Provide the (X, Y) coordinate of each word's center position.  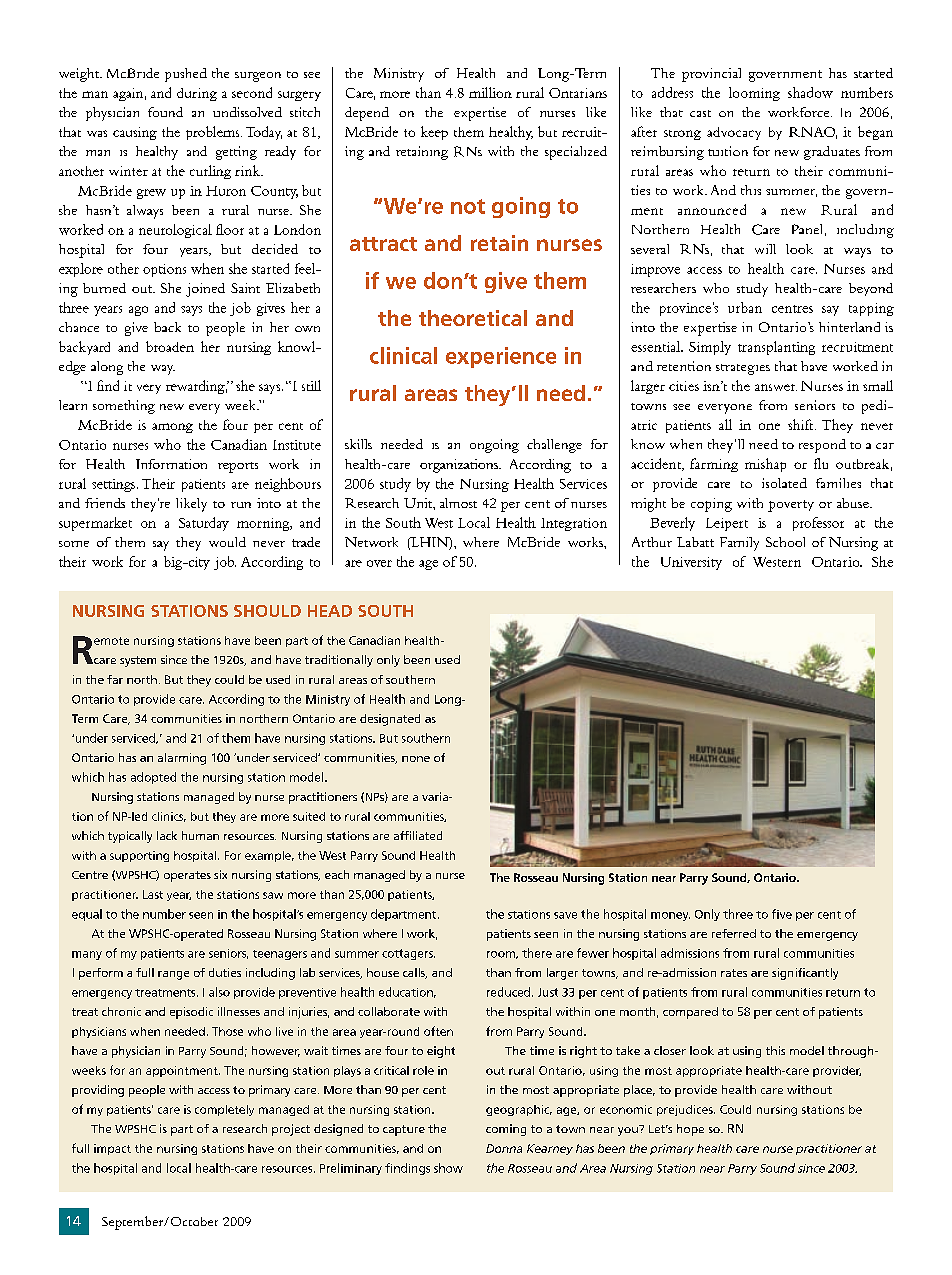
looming (754, 94)
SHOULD (267, 611)
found (165, 112)
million (490, 92)
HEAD (330, 611)
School (785, 542)
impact (112, 1149)
